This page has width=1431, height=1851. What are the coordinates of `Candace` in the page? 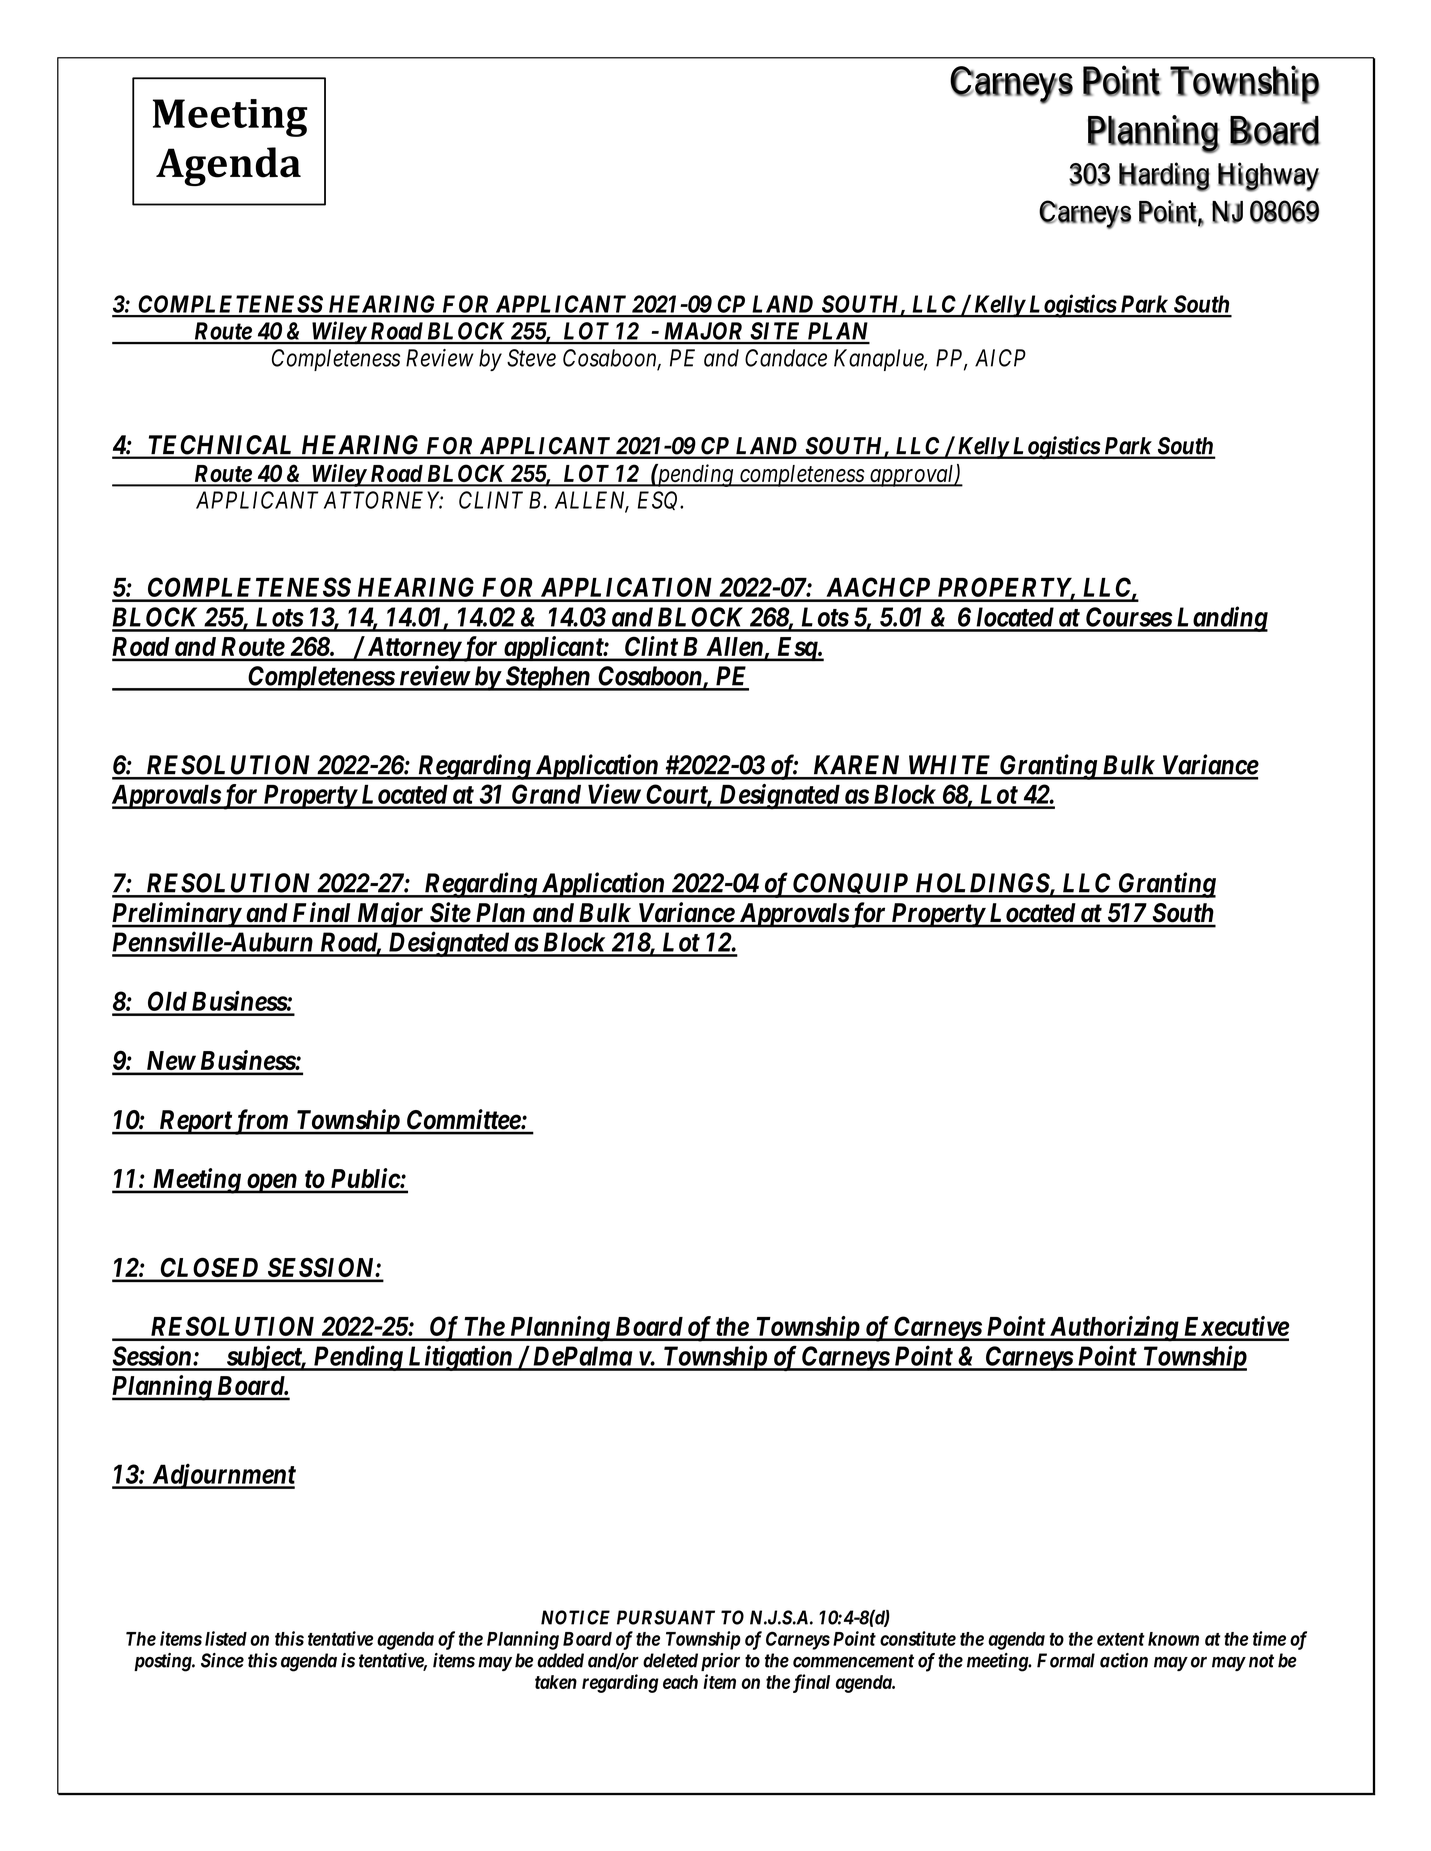 It's located at (786, 358).
